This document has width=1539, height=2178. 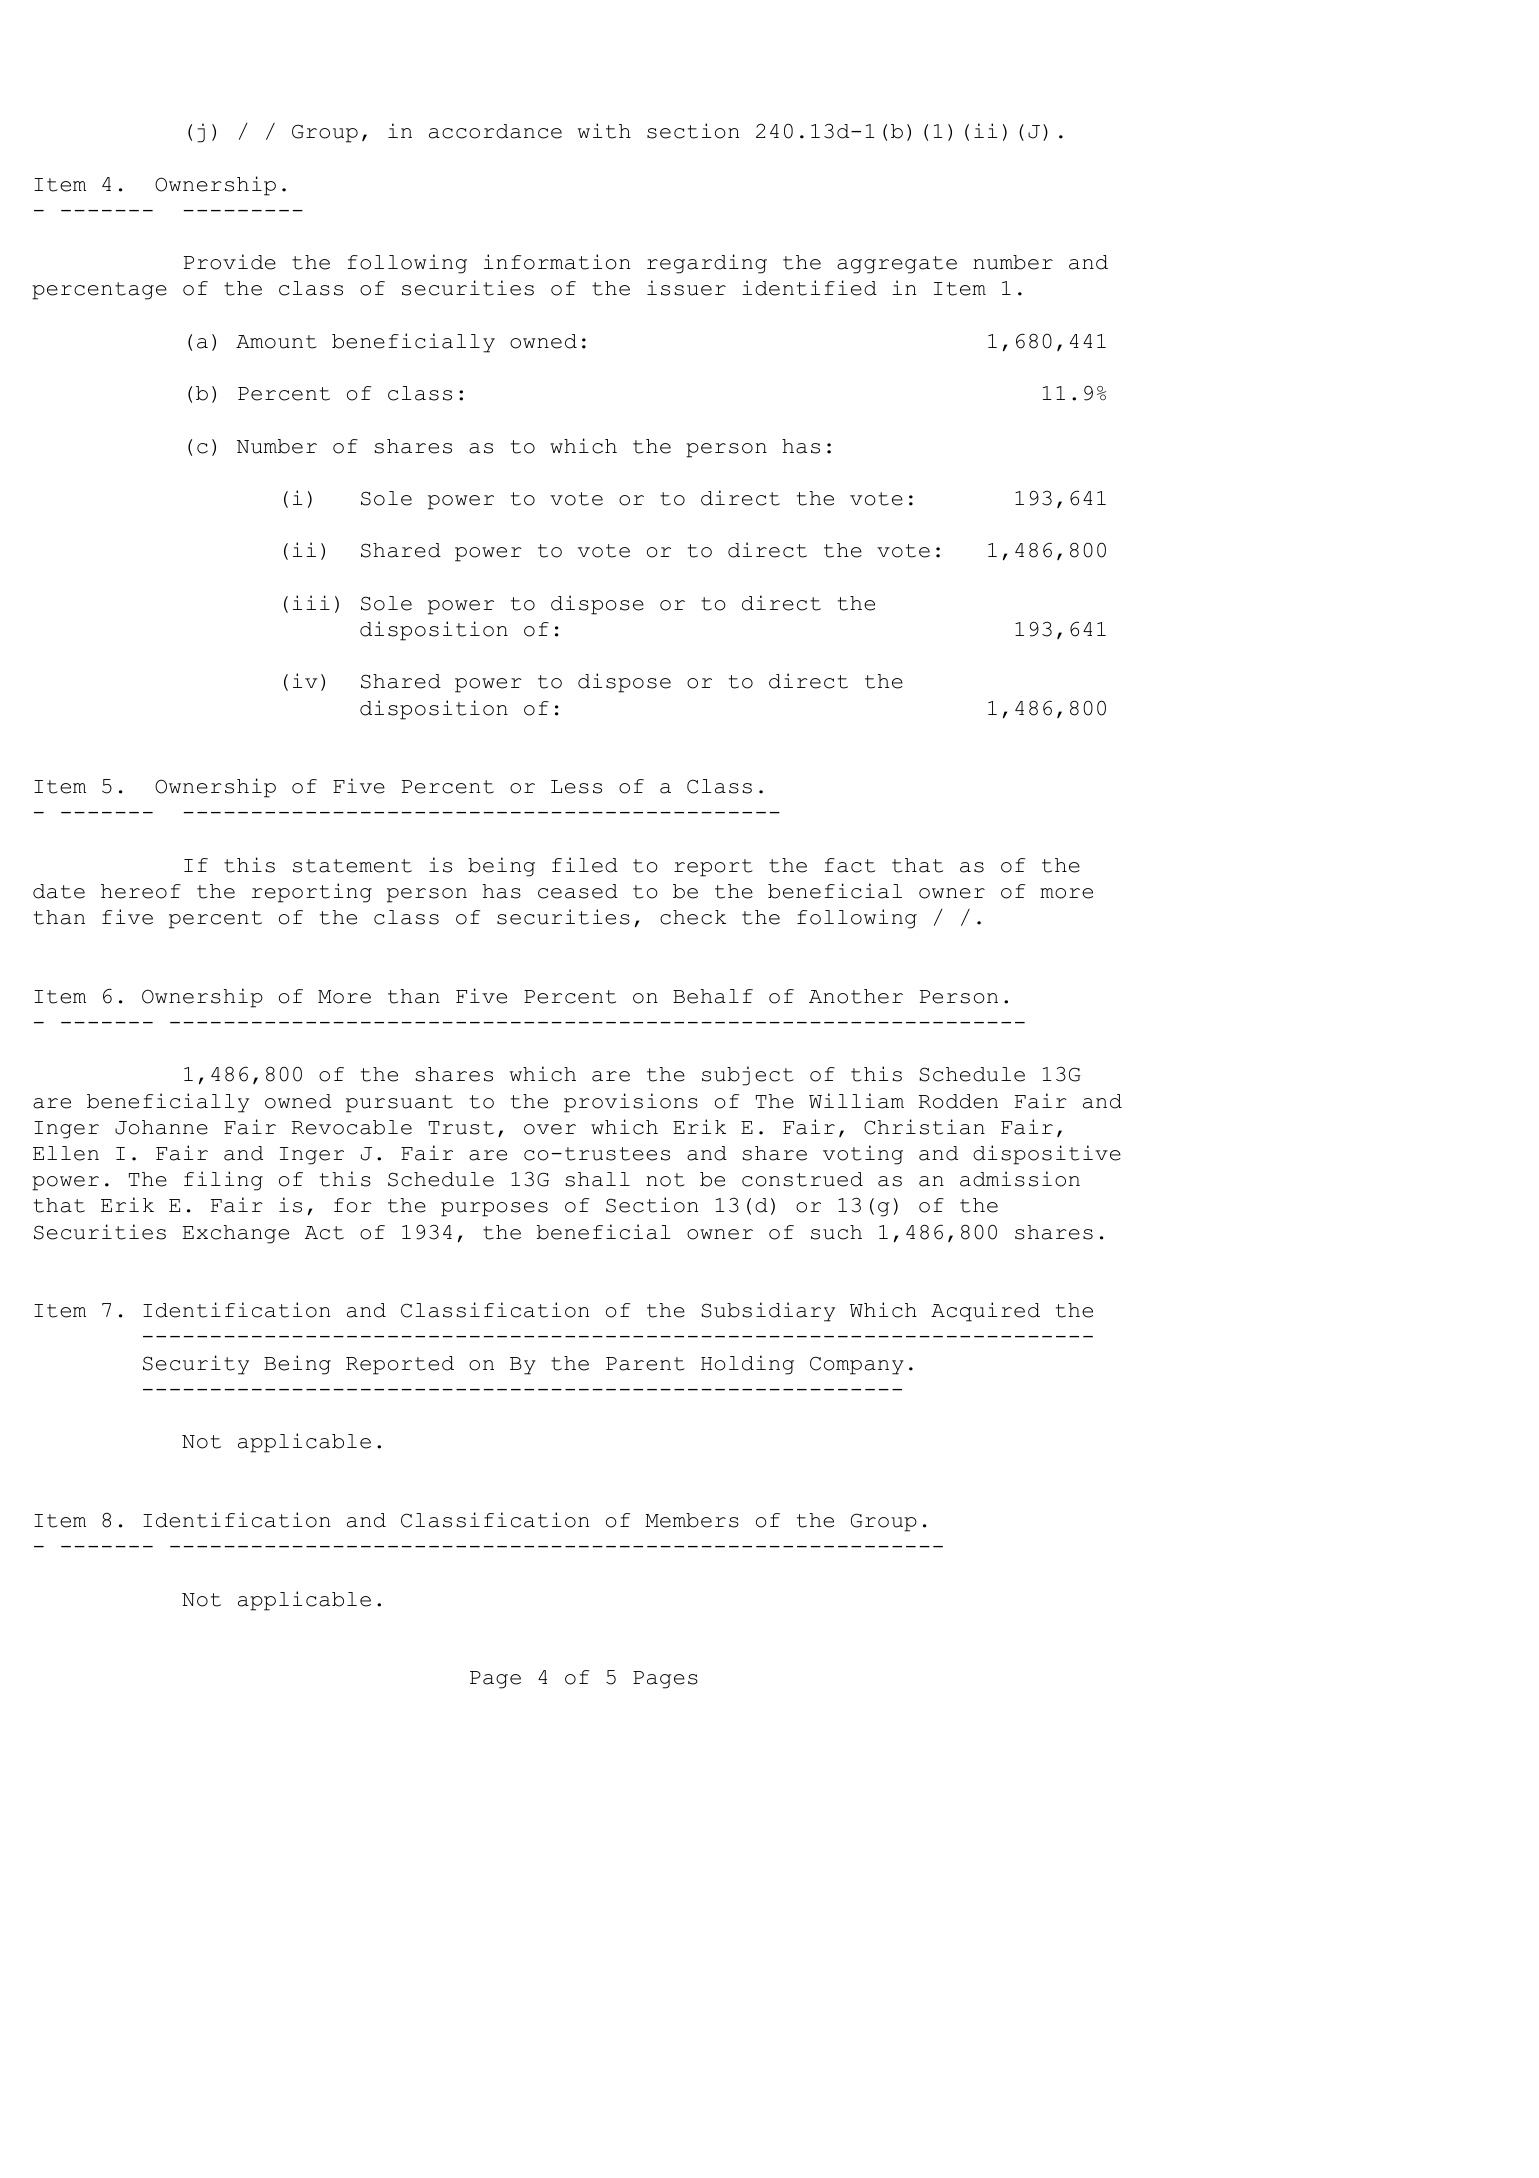 I want to click on Exchange, so click(x=236, y=1234).
